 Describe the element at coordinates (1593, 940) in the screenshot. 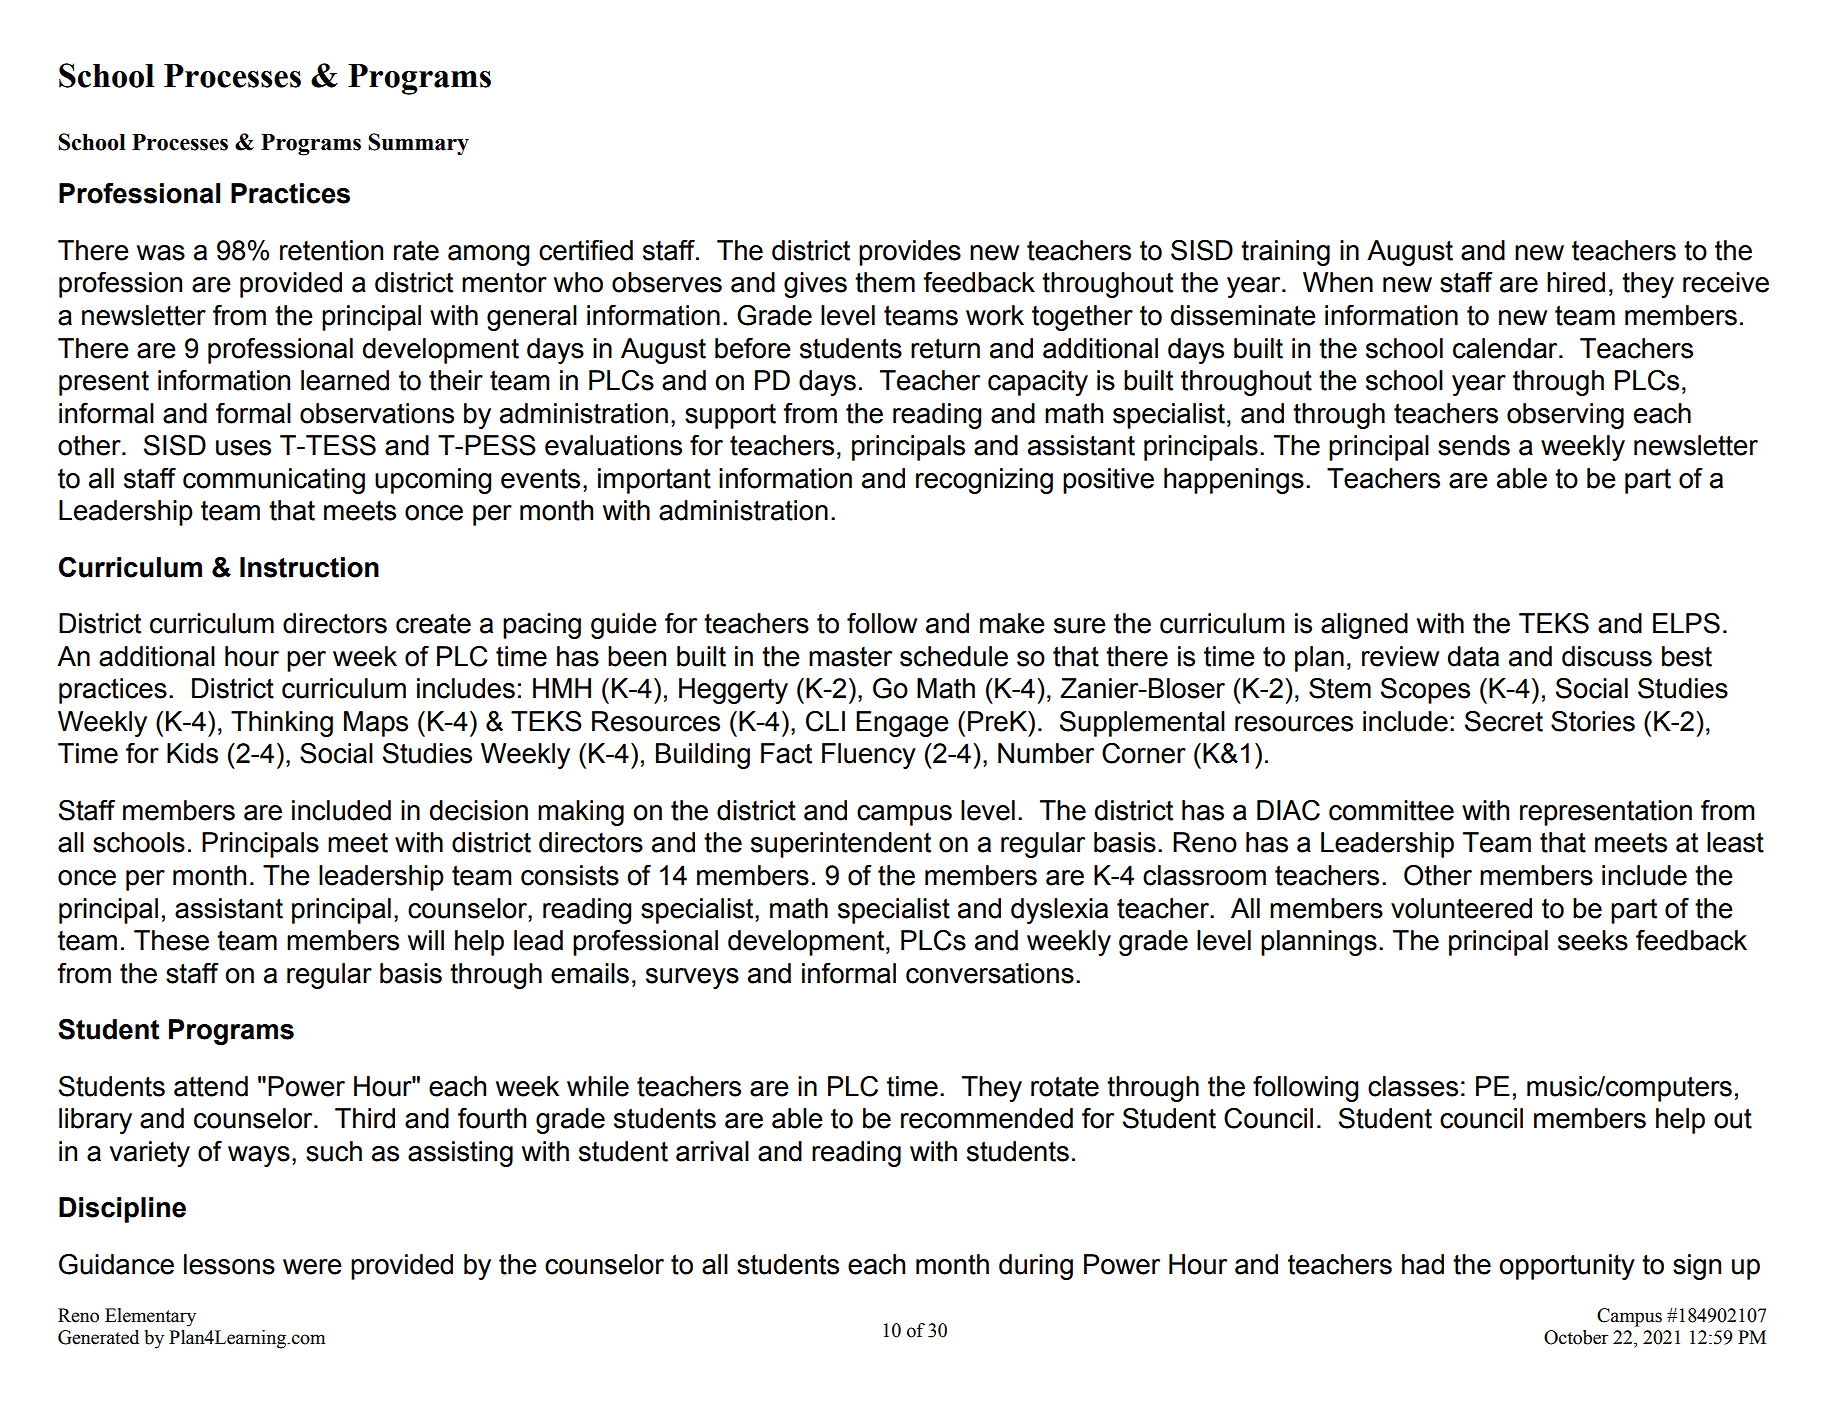

I see `seeks` at that location.
